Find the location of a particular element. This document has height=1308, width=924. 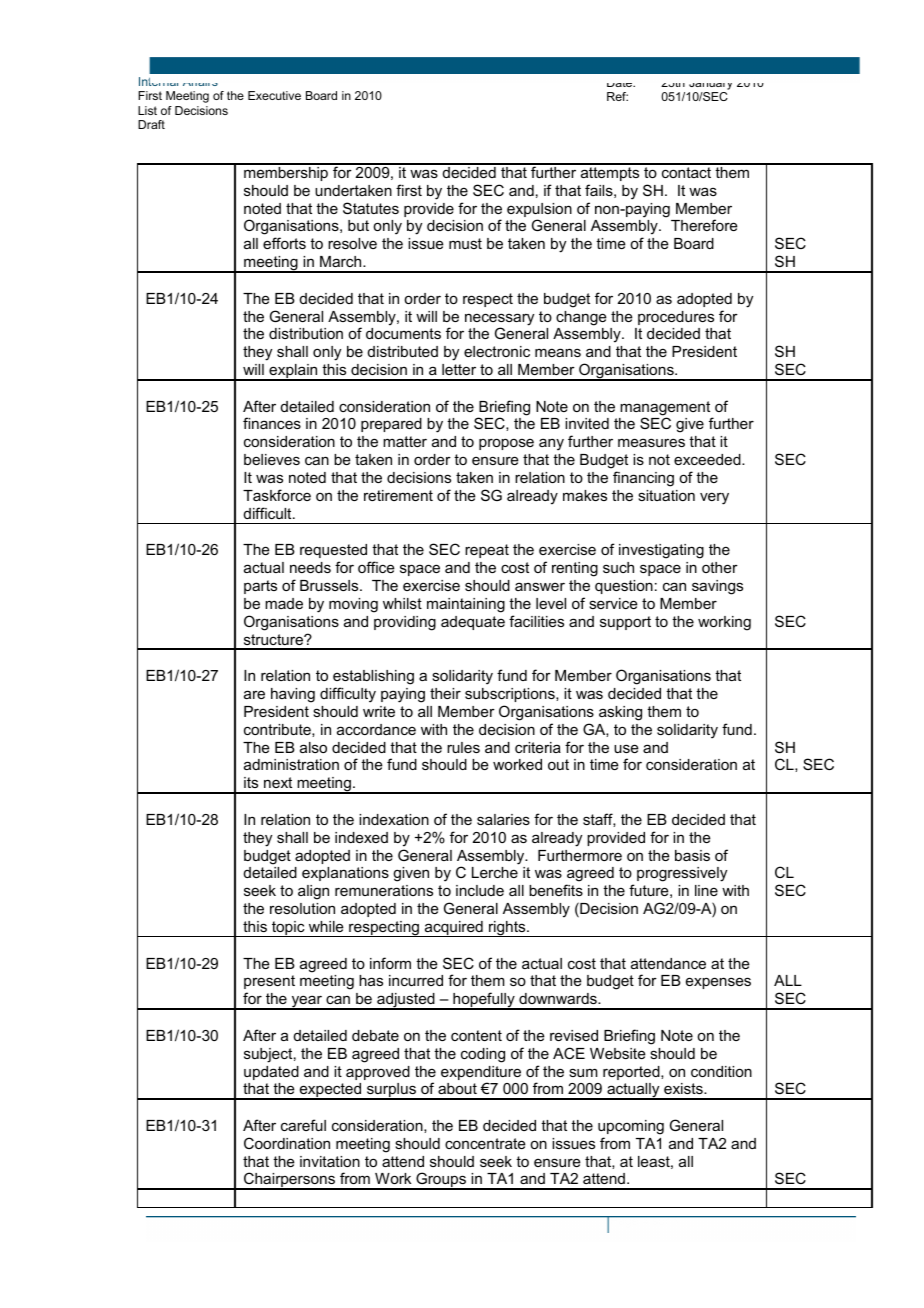

rules is located at coordinates (463, 747).
